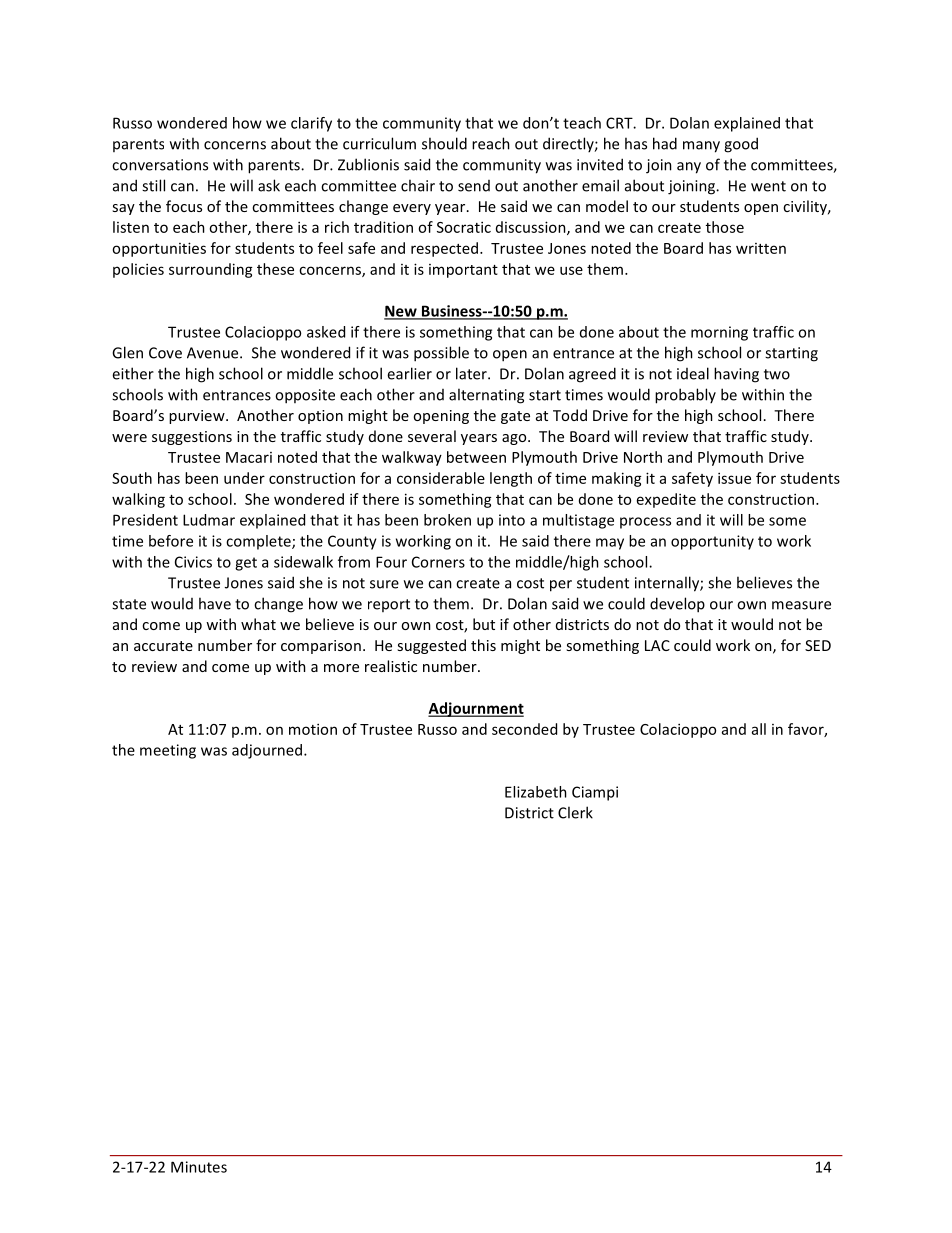 Image resolution: width=952 pixels, height=1233 pixels. I want to click on should, so click(444, 143).
